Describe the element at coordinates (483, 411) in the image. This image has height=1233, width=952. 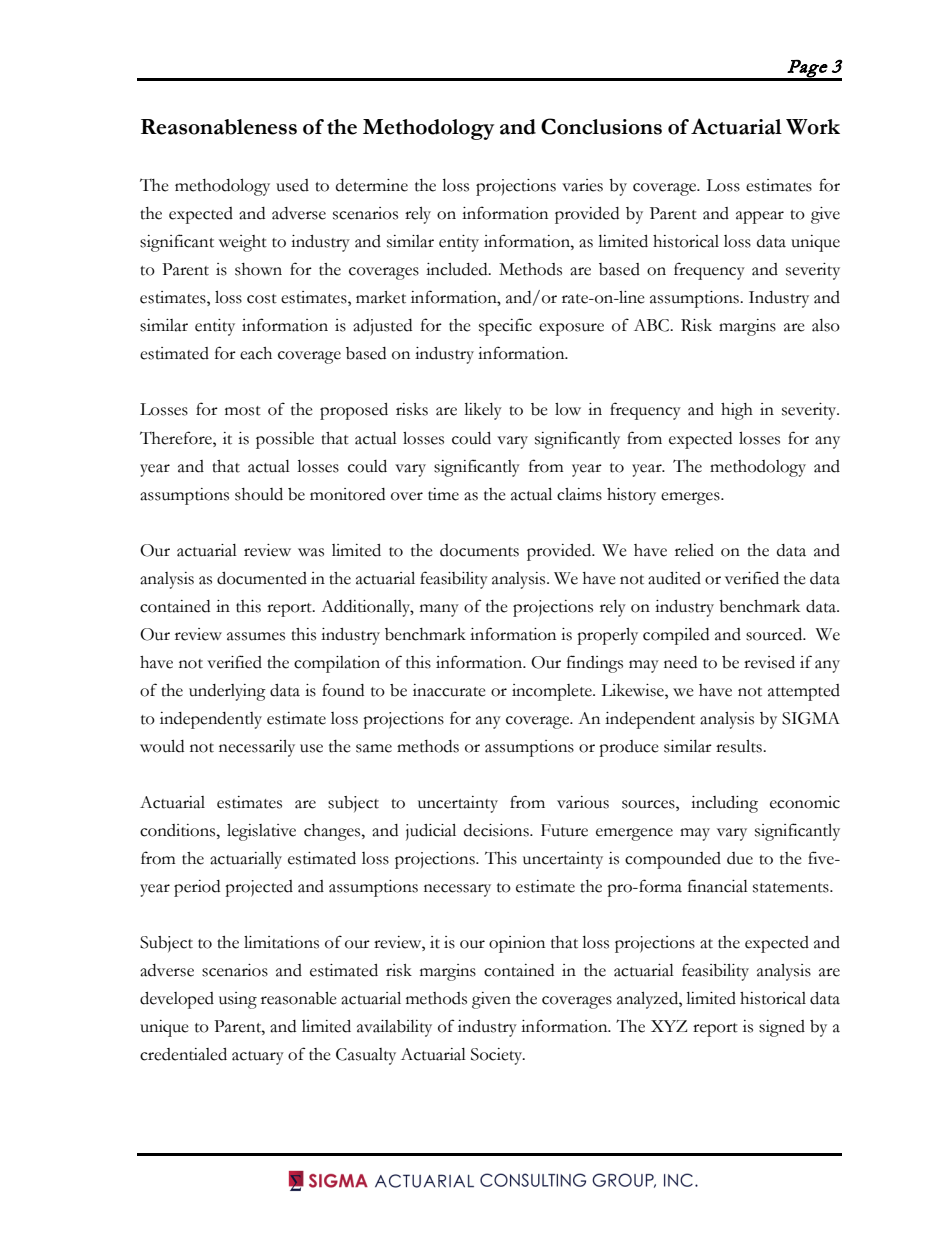
I see `likely` at that location.
